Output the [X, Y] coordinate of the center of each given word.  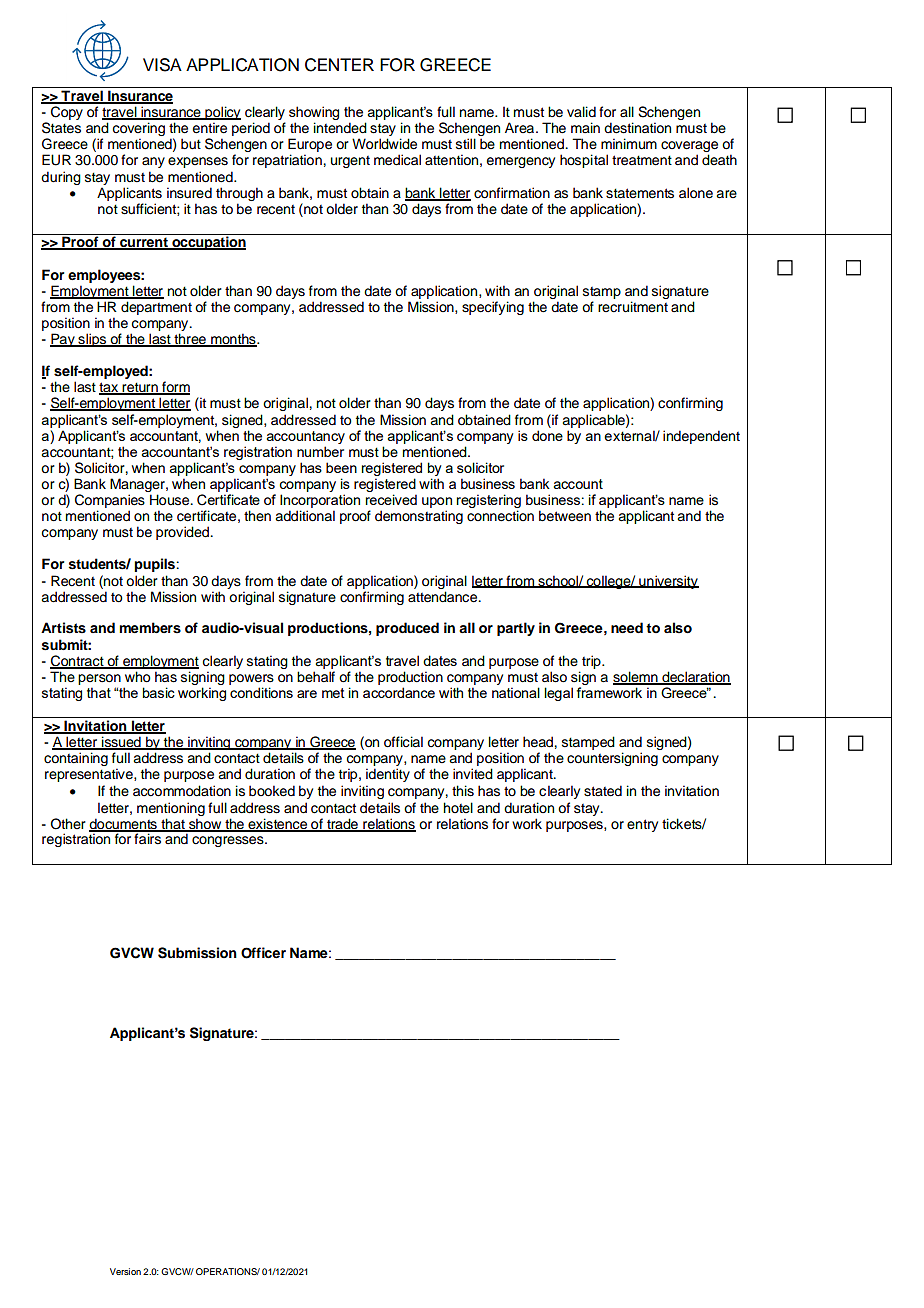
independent [701, 437]
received [391, 499]
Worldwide [384, 144]
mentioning [171, 809]
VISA [162, 65]
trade [342, 824]
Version [125, 1271]
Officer [263, 953]
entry [642, 825]
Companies [110, 501]
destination [637, 128]
